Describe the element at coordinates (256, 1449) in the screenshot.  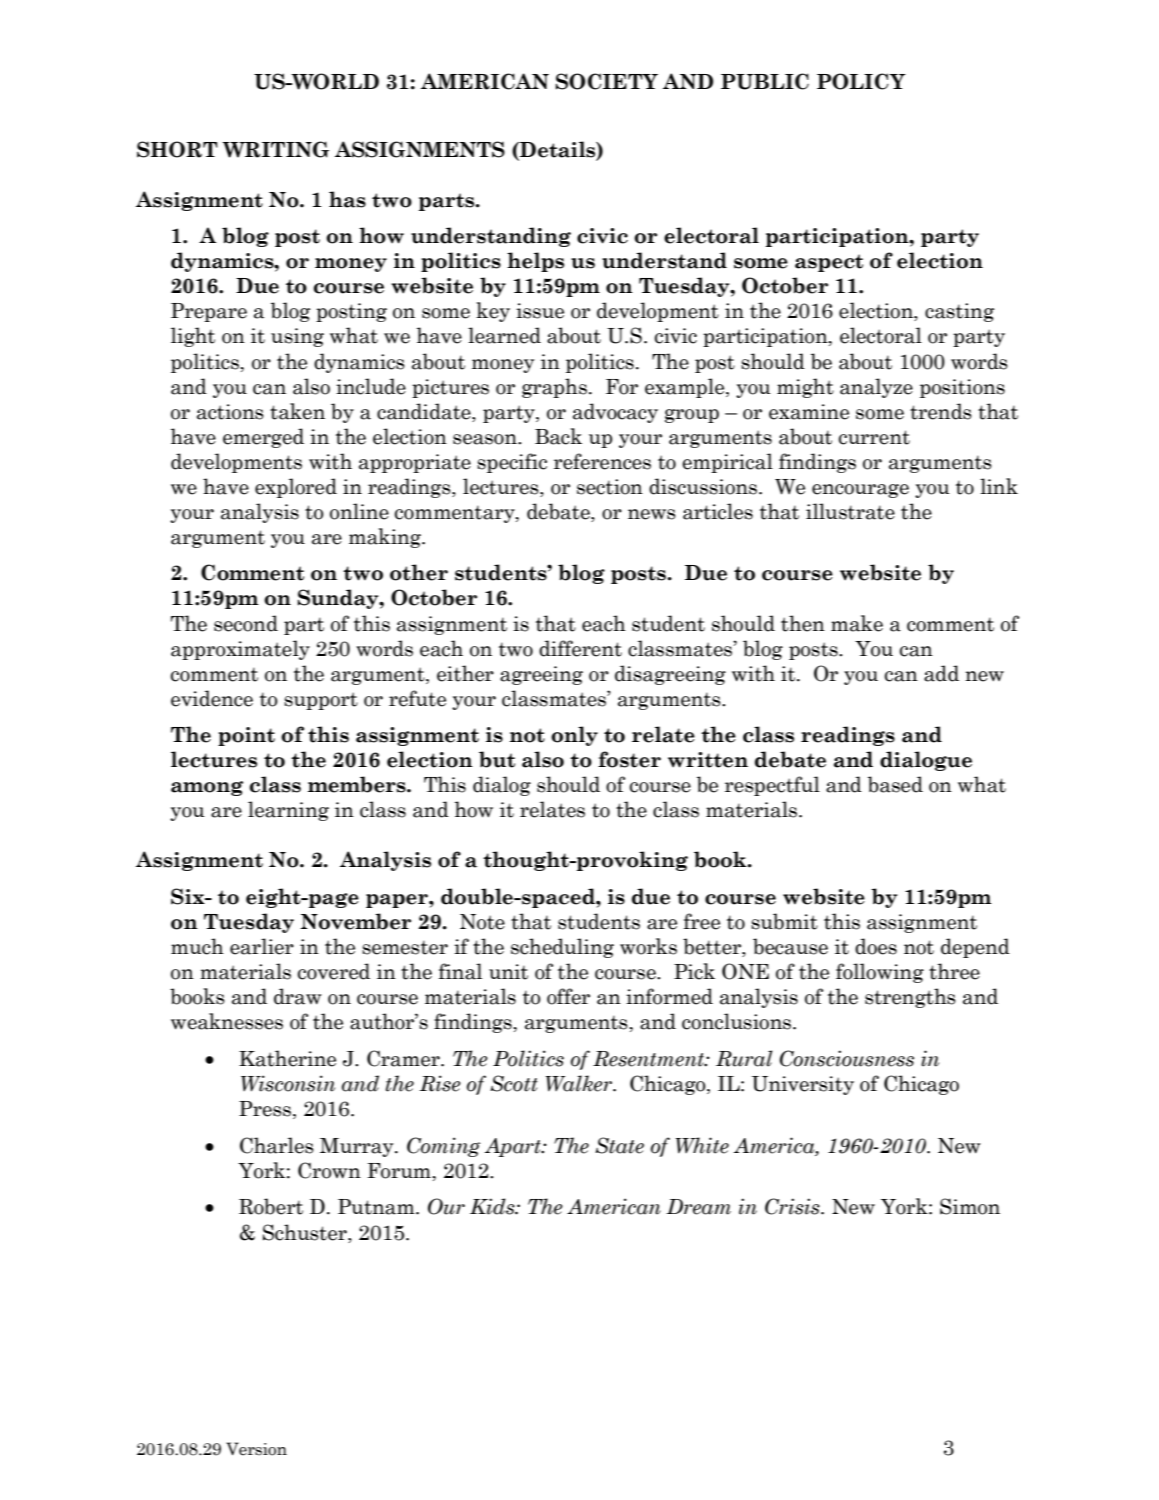
I see `Version` at that location.
